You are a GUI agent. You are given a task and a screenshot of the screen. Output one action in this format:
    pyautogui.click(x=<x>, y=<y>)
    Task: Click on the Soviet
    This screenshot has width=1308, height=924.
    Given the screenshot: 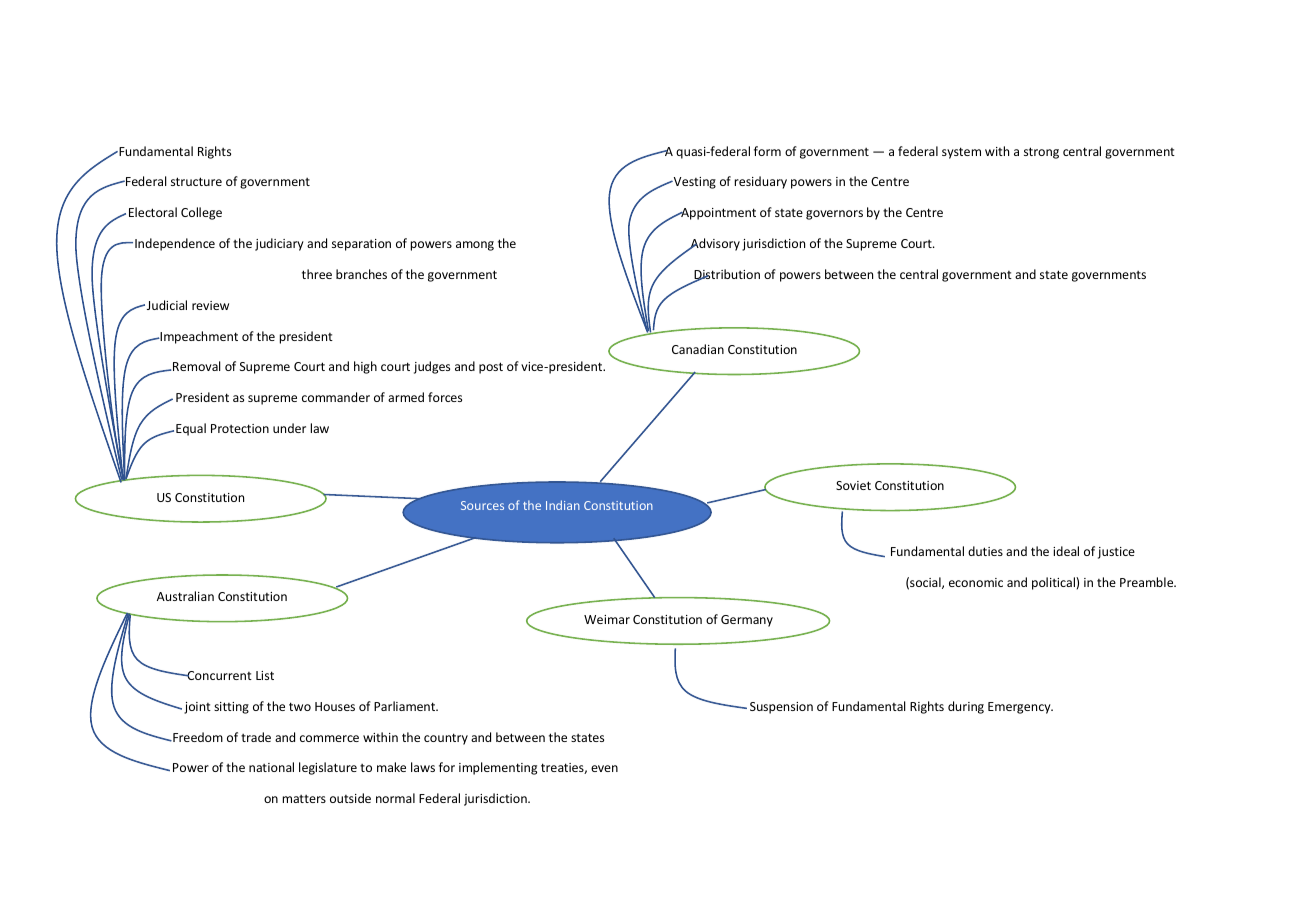 What is the action you would take?
    pyautogui.click(x=853, y=485)
